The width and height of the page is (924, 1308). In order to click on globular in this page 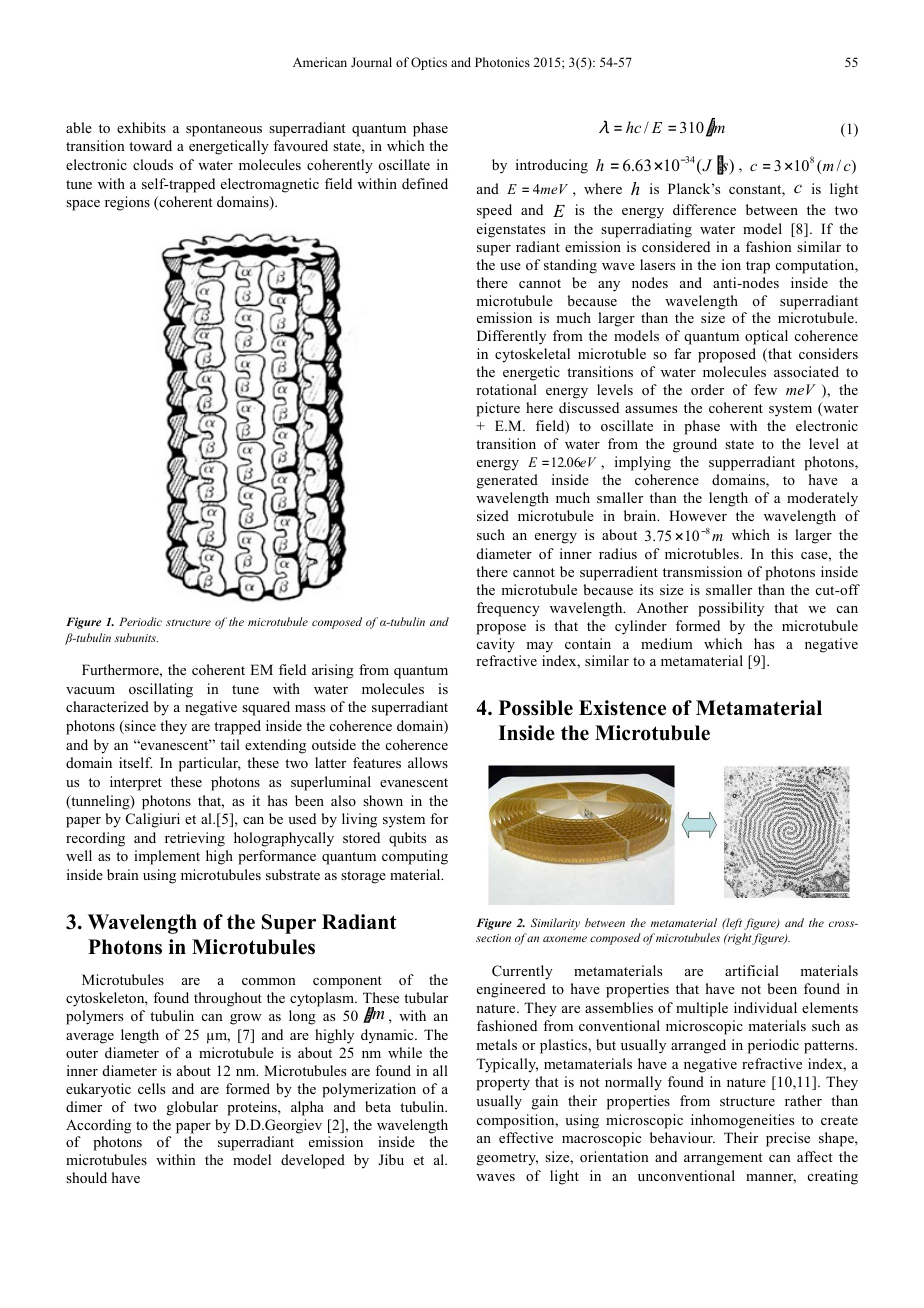, I will do `click(192, 1108)`.
